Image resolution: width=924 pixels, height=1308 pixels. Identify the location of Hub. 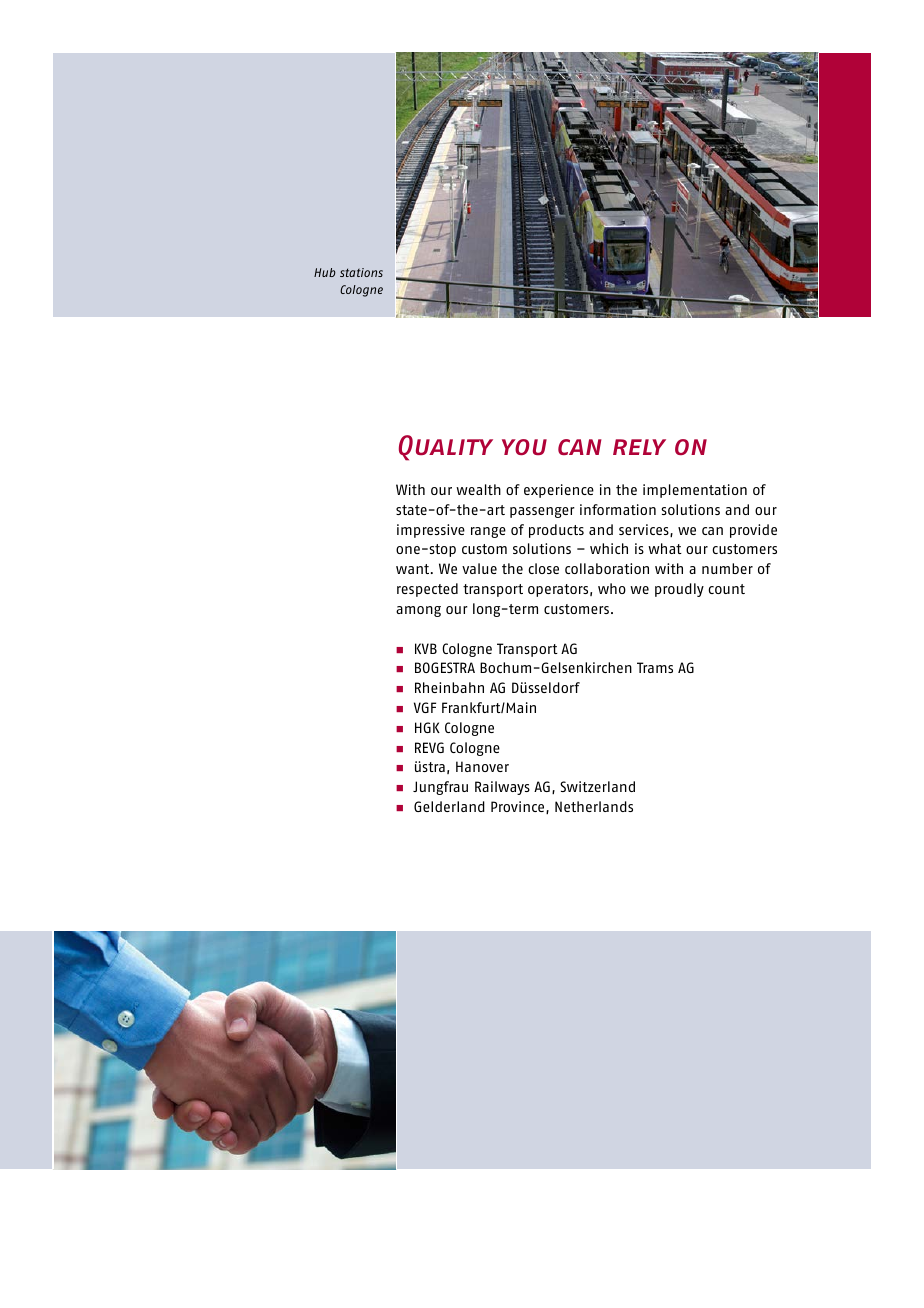
(325, 272).
